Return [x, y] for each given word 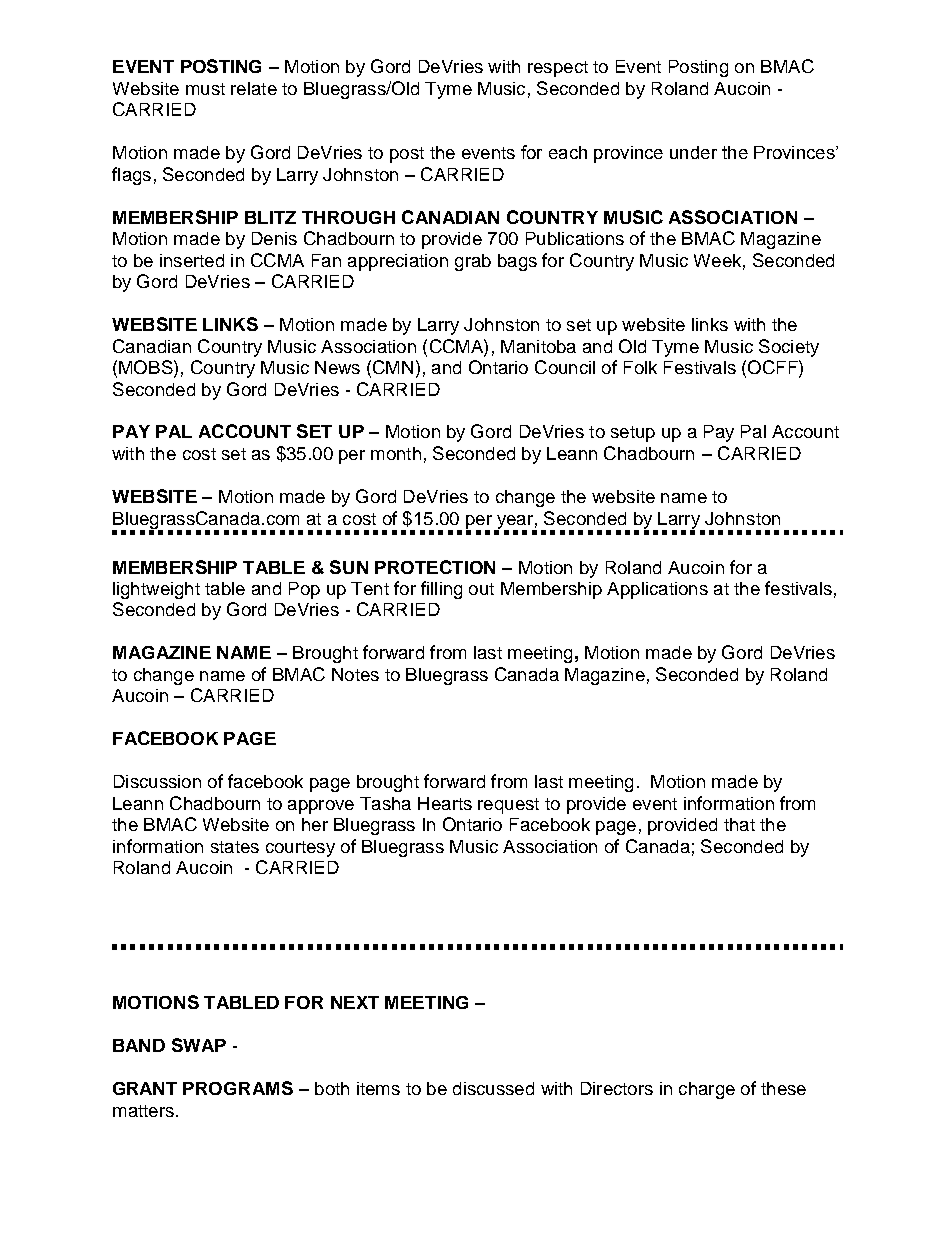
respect [558, 69]
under [693, 152]
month [396, 453]
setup [633, 434]
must [205, 89]
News [337, 367]
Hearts [445, 803]
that [739, 824]
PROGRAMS [238, 1088]
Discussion [157, 781]
